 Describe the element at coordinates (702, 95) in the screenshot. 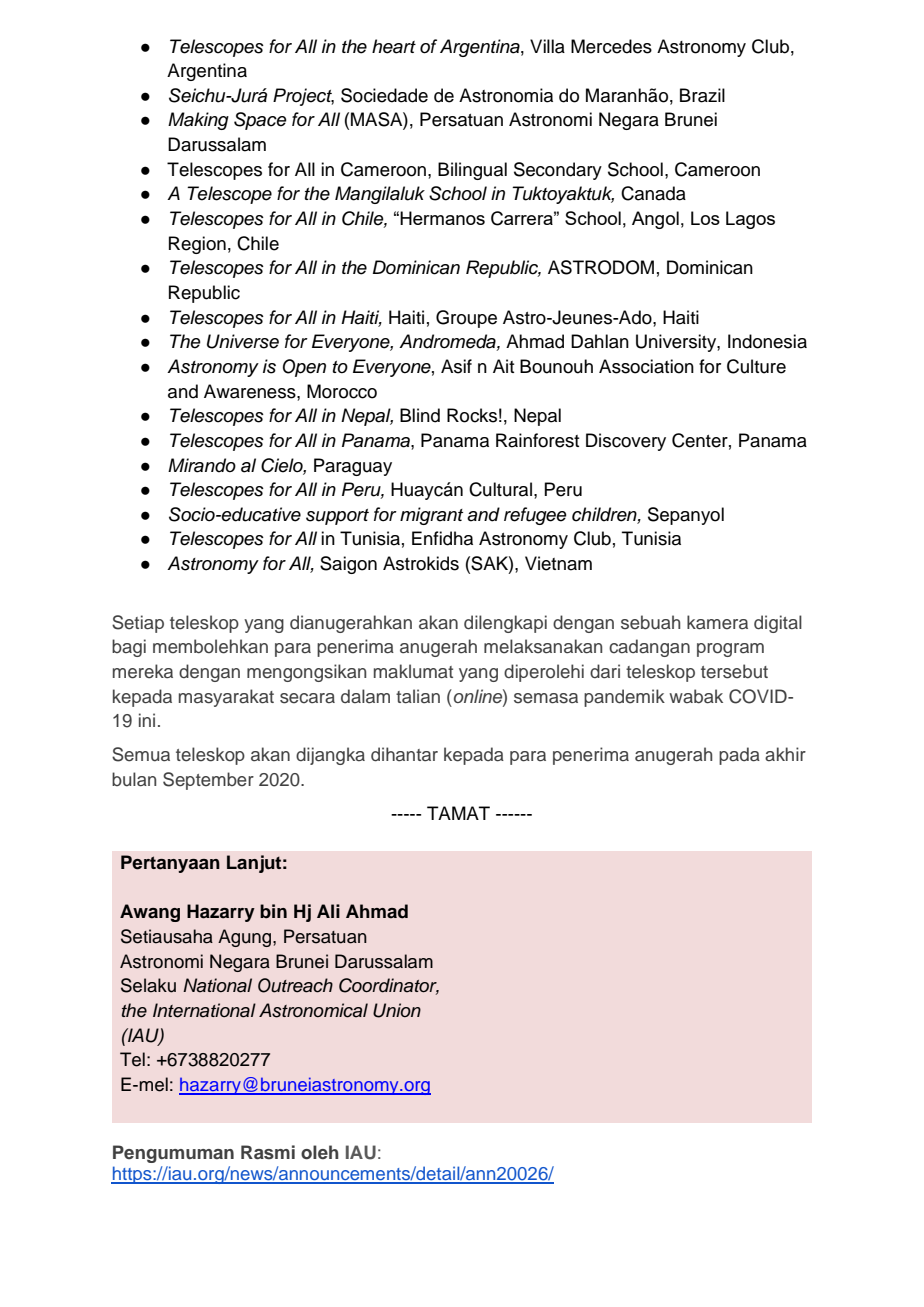

I see `Brazil` at that location.
